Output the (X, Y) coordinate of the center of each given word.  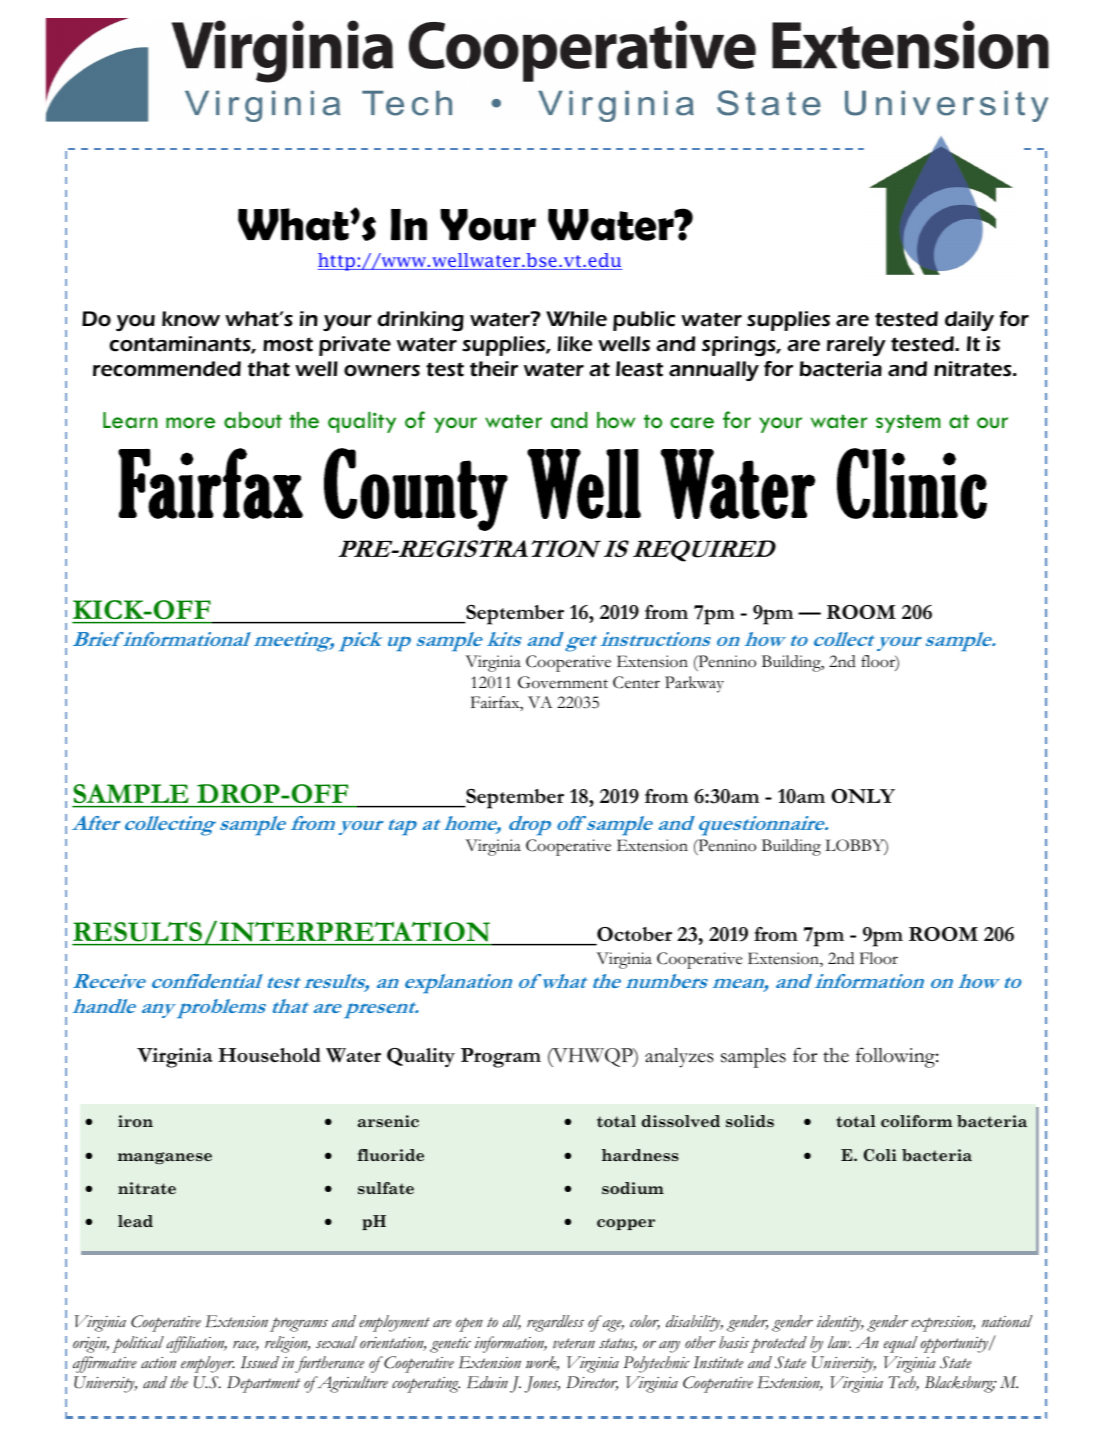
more (190, 423)
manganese (165, 1158)
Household (269, 1055)
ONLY (863, 796)
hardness (640, 1155)
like (575, 344)
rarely (856, 346)
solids (750, 1121)
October (634, 934)
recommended (167, 369)
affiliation (196, 1344)
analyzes (679, 1058)
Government (563, 682)
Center (636, 682)
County (416, 489)
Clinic (912, 483)
